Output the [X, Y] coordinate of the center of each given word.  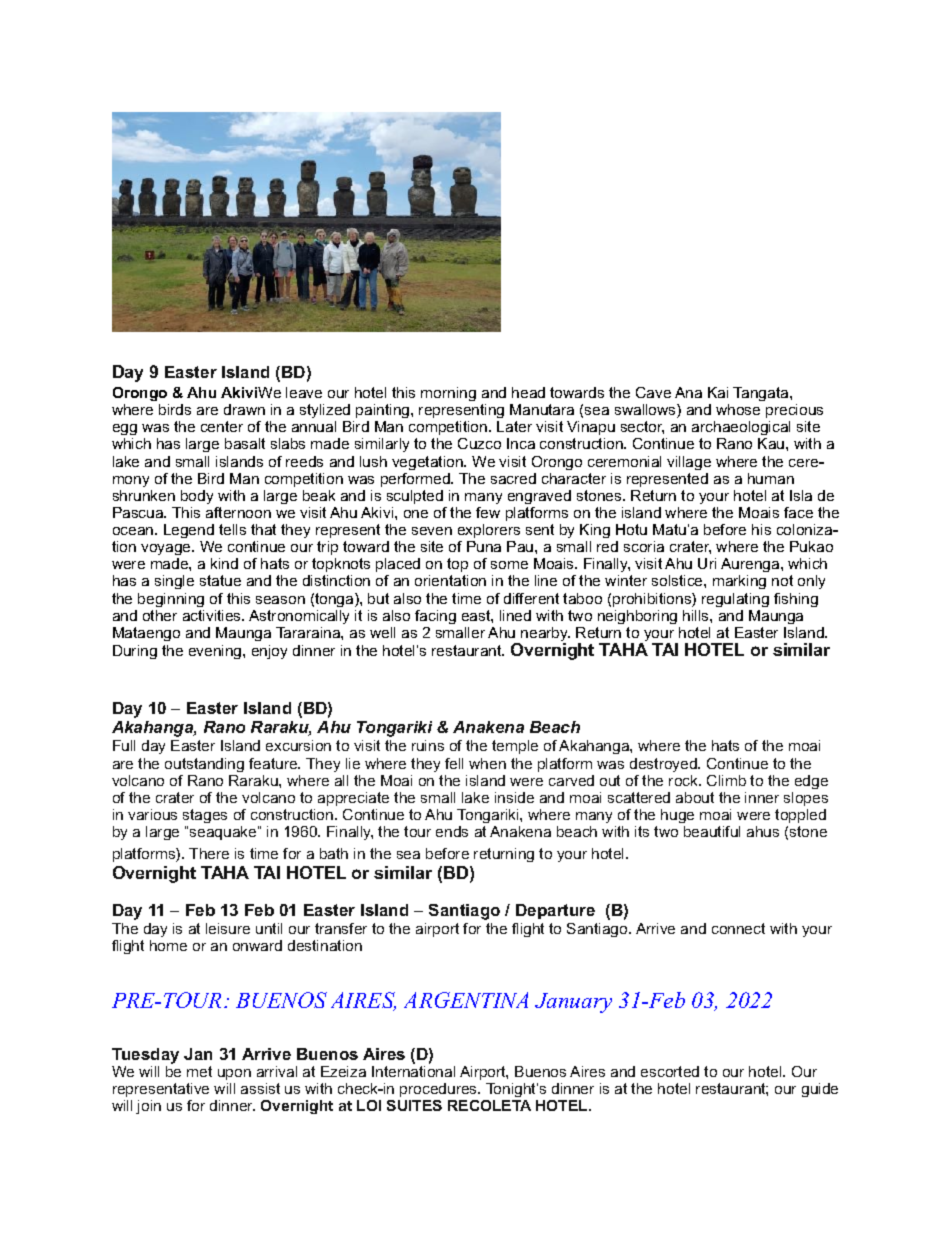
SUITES [414, 1105]
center [222, 426]
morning [448, 394]
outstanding [204, 765]
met [199, 1071]
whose [738, 409]
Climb [726, 780]
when [487, 763]
